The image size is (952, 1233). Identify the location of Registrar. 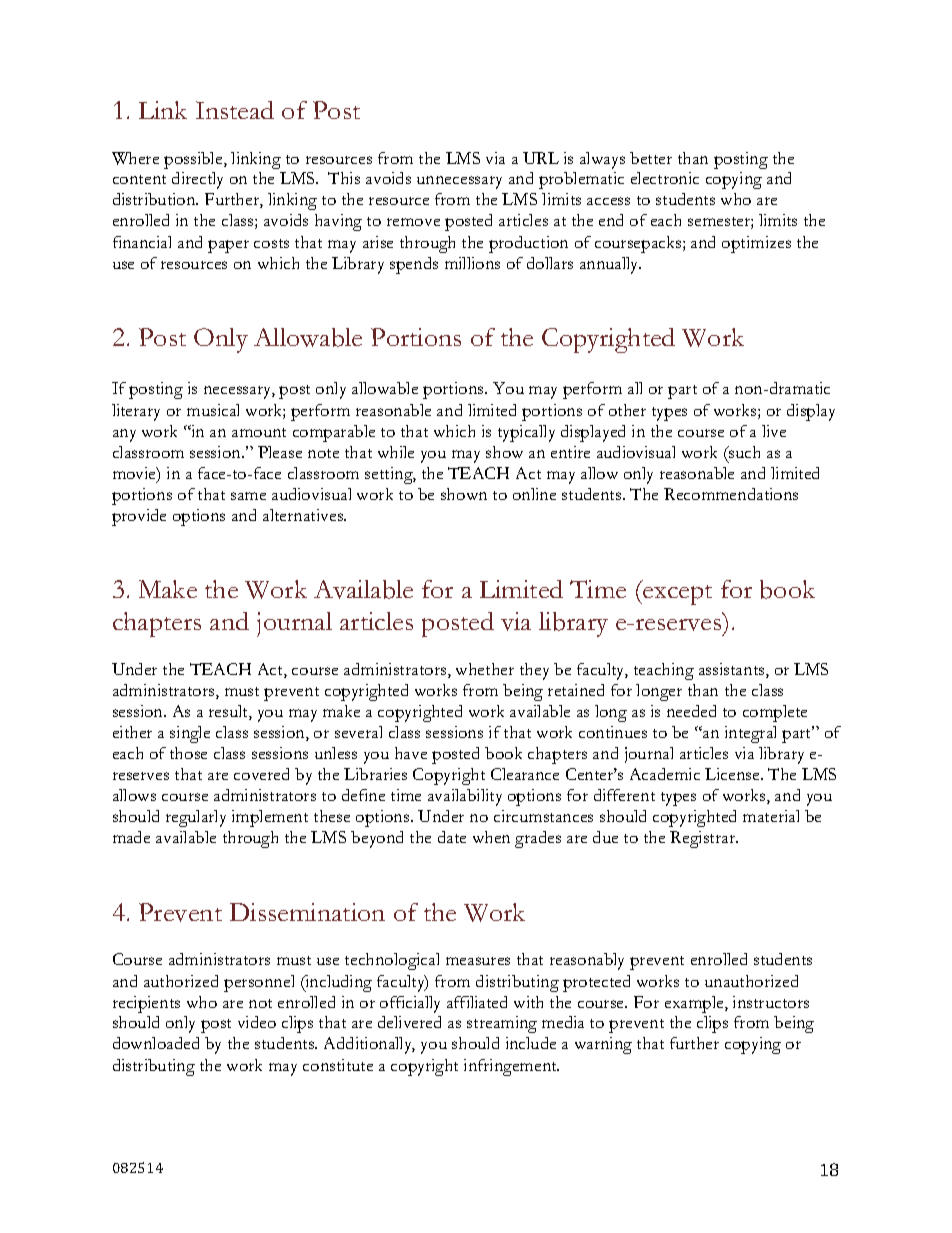
(704, 839).
